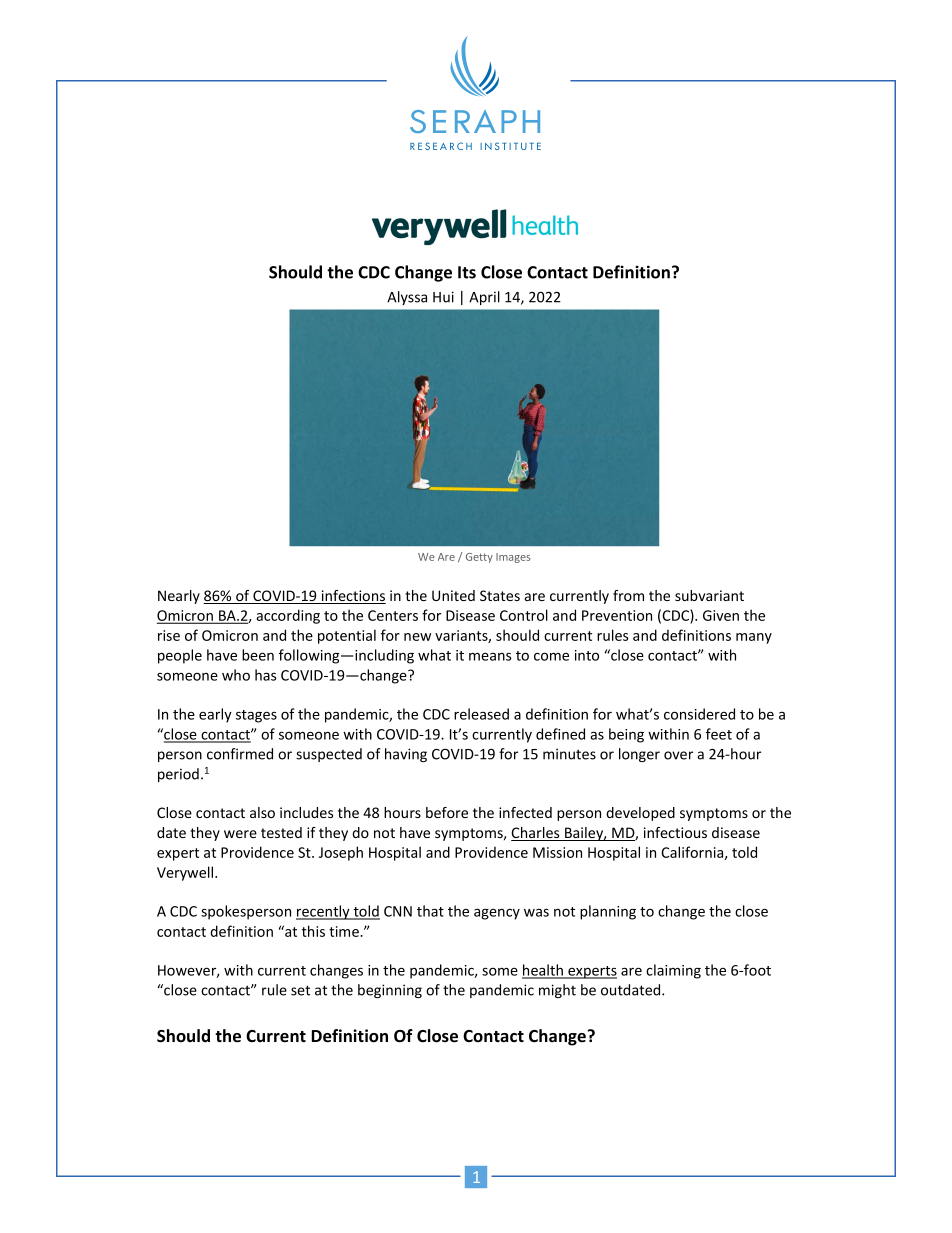 The width and height of the page is (952, 1233). Describe the element at coordinates (467, 272) in the page. I see `Its` at that location.
